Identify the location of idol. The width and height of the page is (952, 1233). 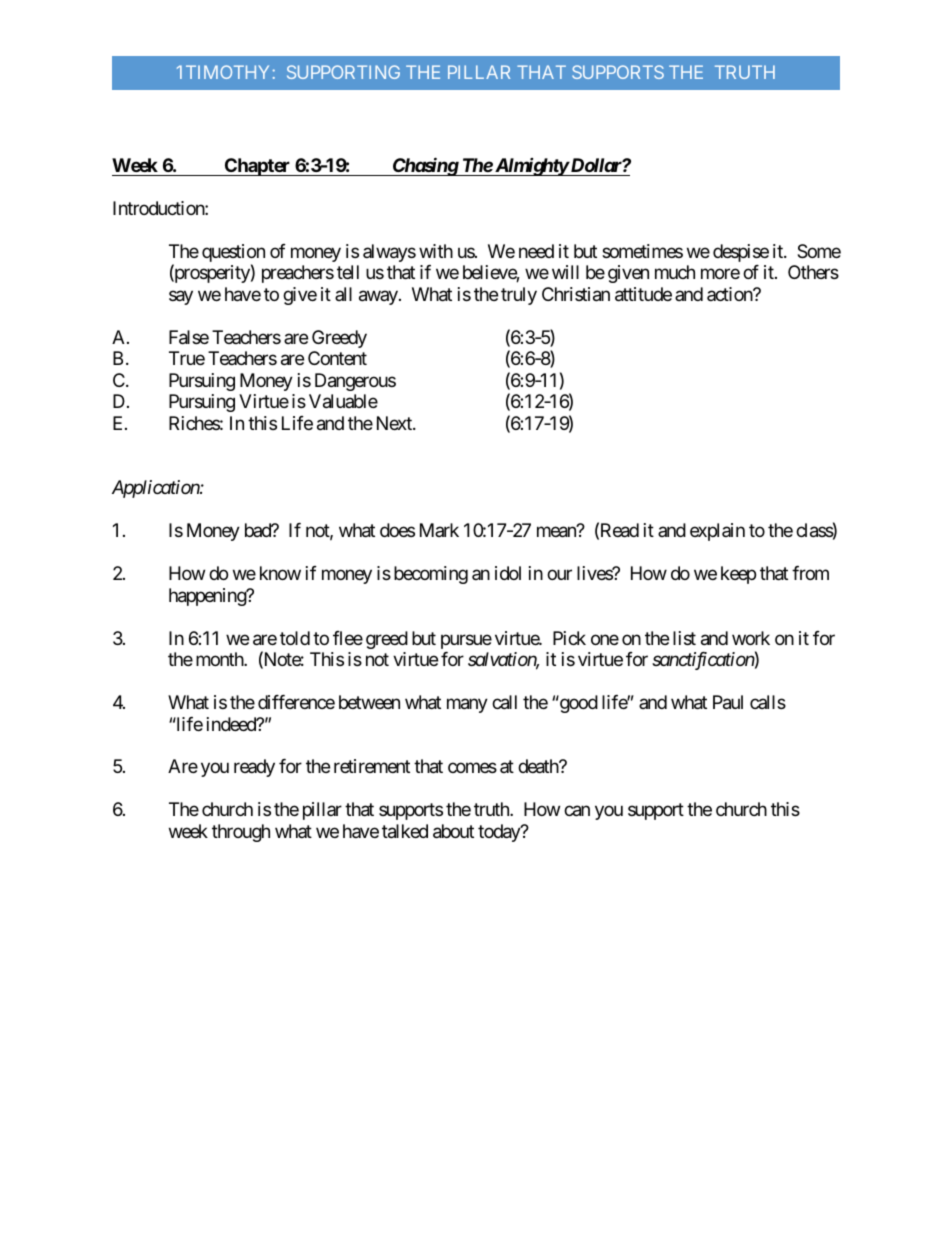
(508, 573).
